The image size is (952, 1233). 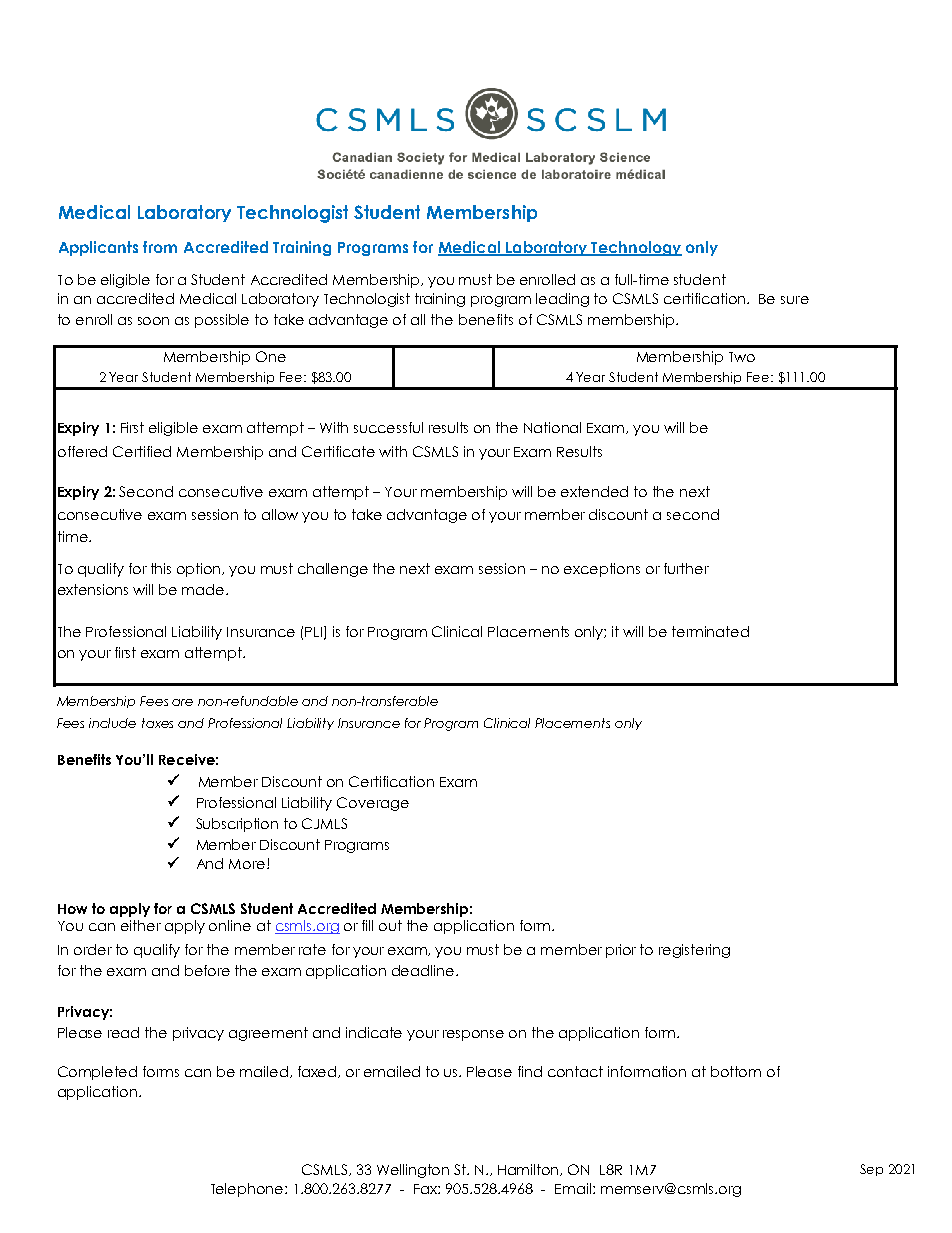 I want to click on from, so click(x=160, y=247).
